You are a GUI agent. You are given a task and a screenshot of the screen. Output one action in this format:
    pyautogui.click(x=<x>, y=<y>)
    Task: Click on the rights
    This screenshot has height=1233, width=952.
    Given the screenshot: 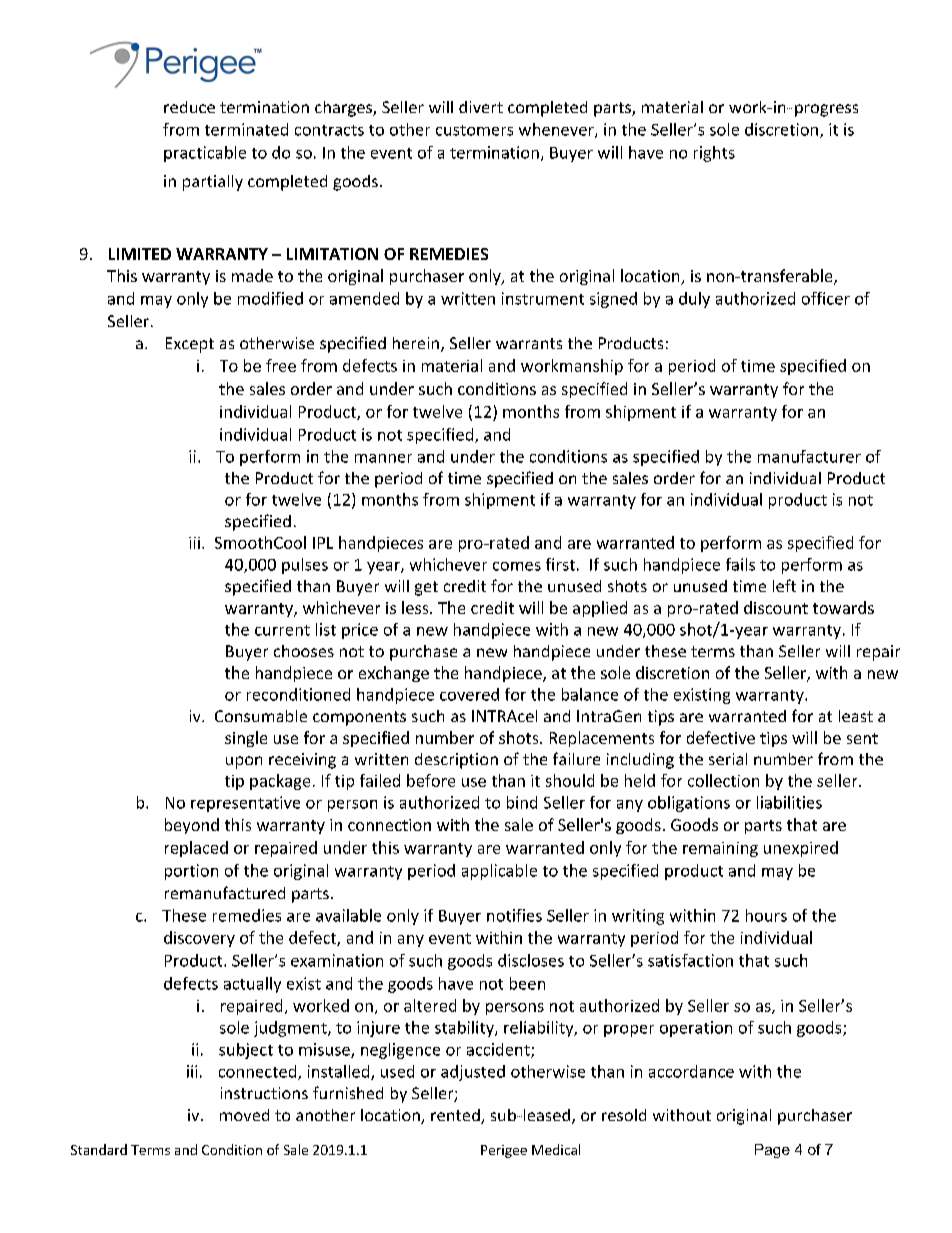 What is the action you would take?
    pyautogui.click(x=714, y=154)
